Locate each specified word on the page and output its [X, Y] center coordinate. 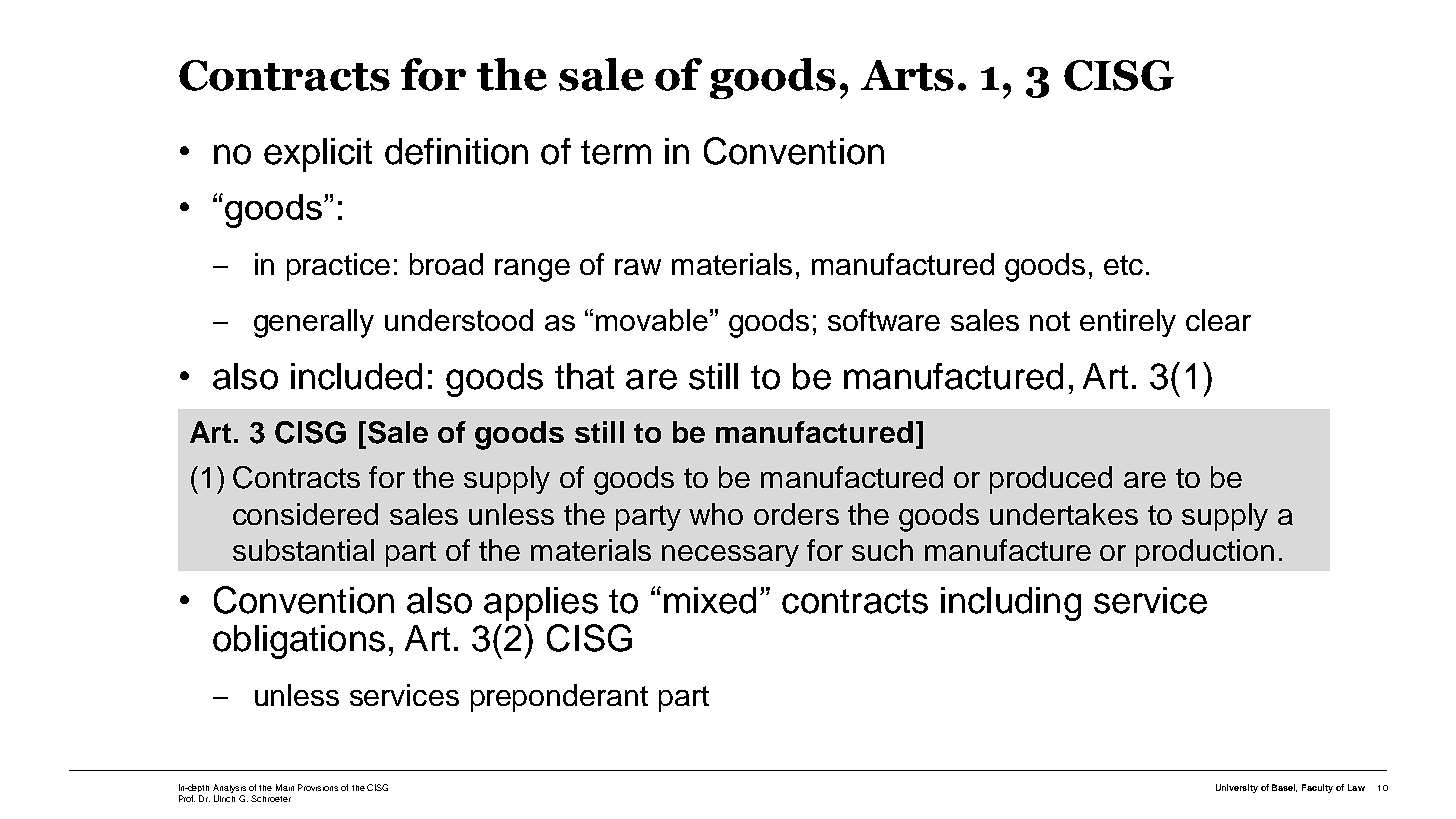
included [356, 376]
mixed [710, 600]
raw [638, 267]
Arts [907, 75]
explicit [318, 155]
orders [796, 514]
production [1205, 553]
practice [338, 267]
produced [1051, 480]
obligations [299, 642]
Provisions [318, 787]
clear [1218, 320]
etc [1123, 265]
